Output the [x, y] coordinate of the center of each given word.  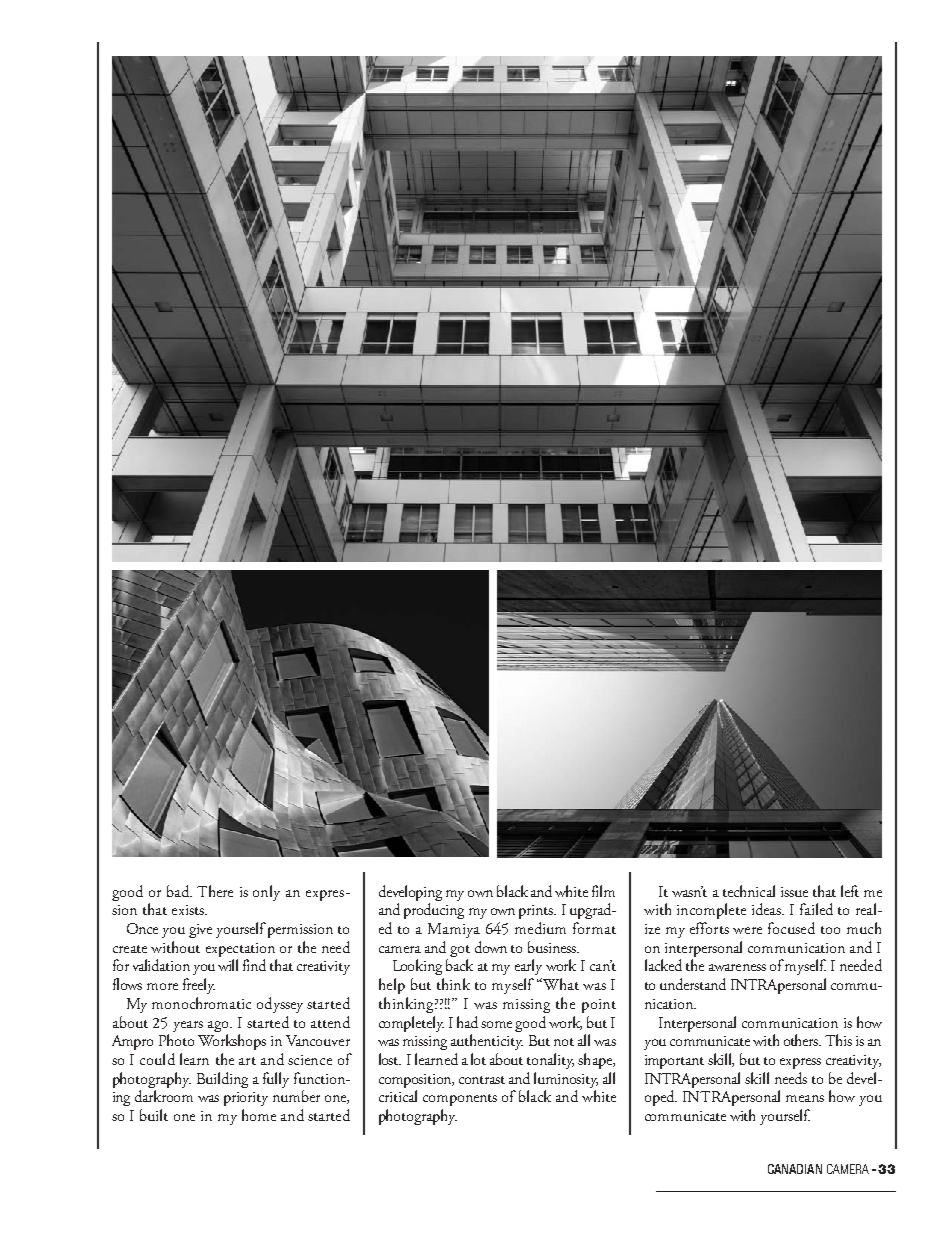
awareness [737, 967]
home [259, 1115]
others [802, 1040]
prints [537, 912]
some [496, 1024]
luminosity [566, 1080]
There [215, 891]
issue [794, 892]
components [460, 1100]
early [528, 967]
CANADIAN [795, 1169]
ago [219, 1026]
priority [246, 1099]
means [805, 1098]
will [228, 965]
